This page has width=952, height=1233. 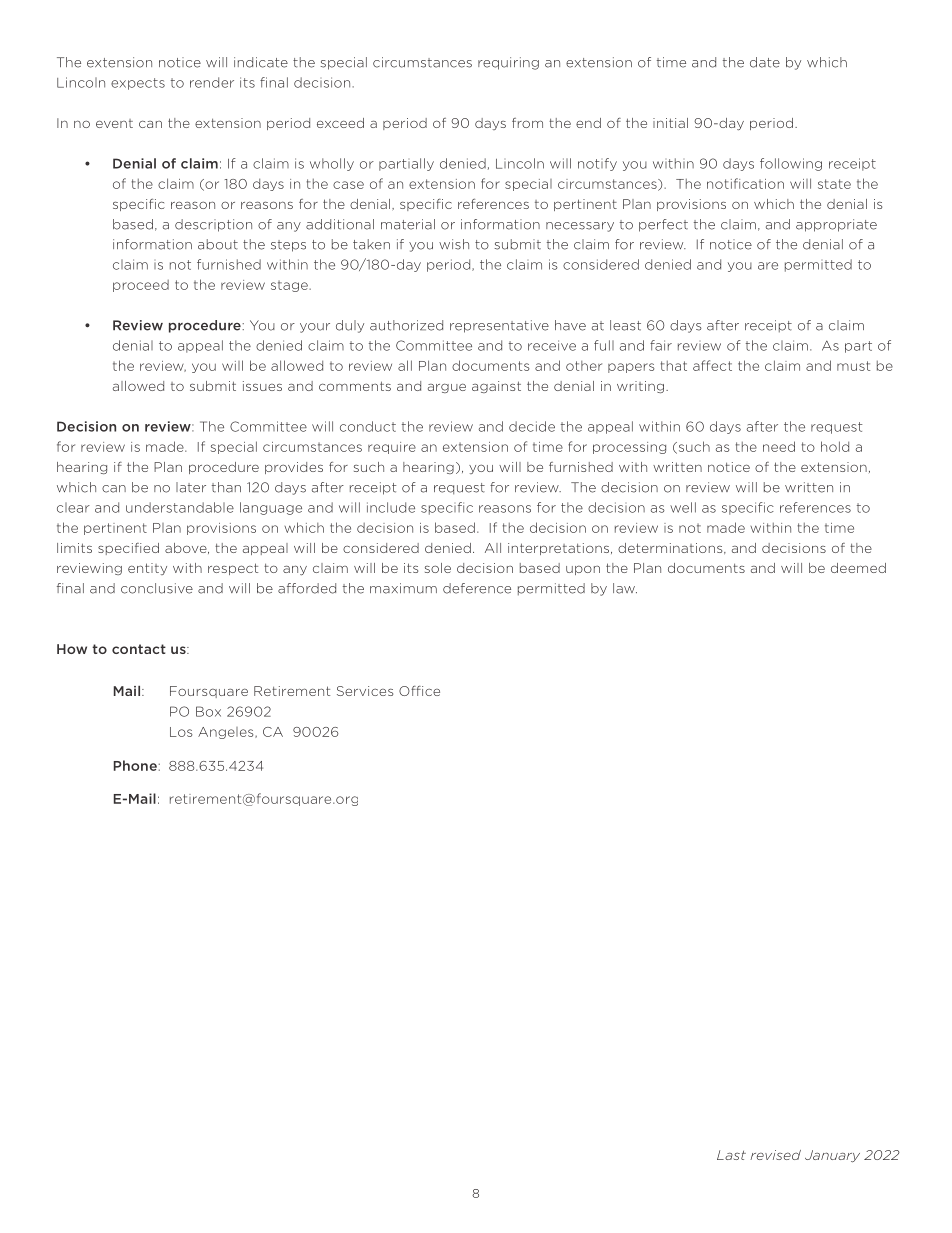 I want to click on need, so click(x=779, y=446).
